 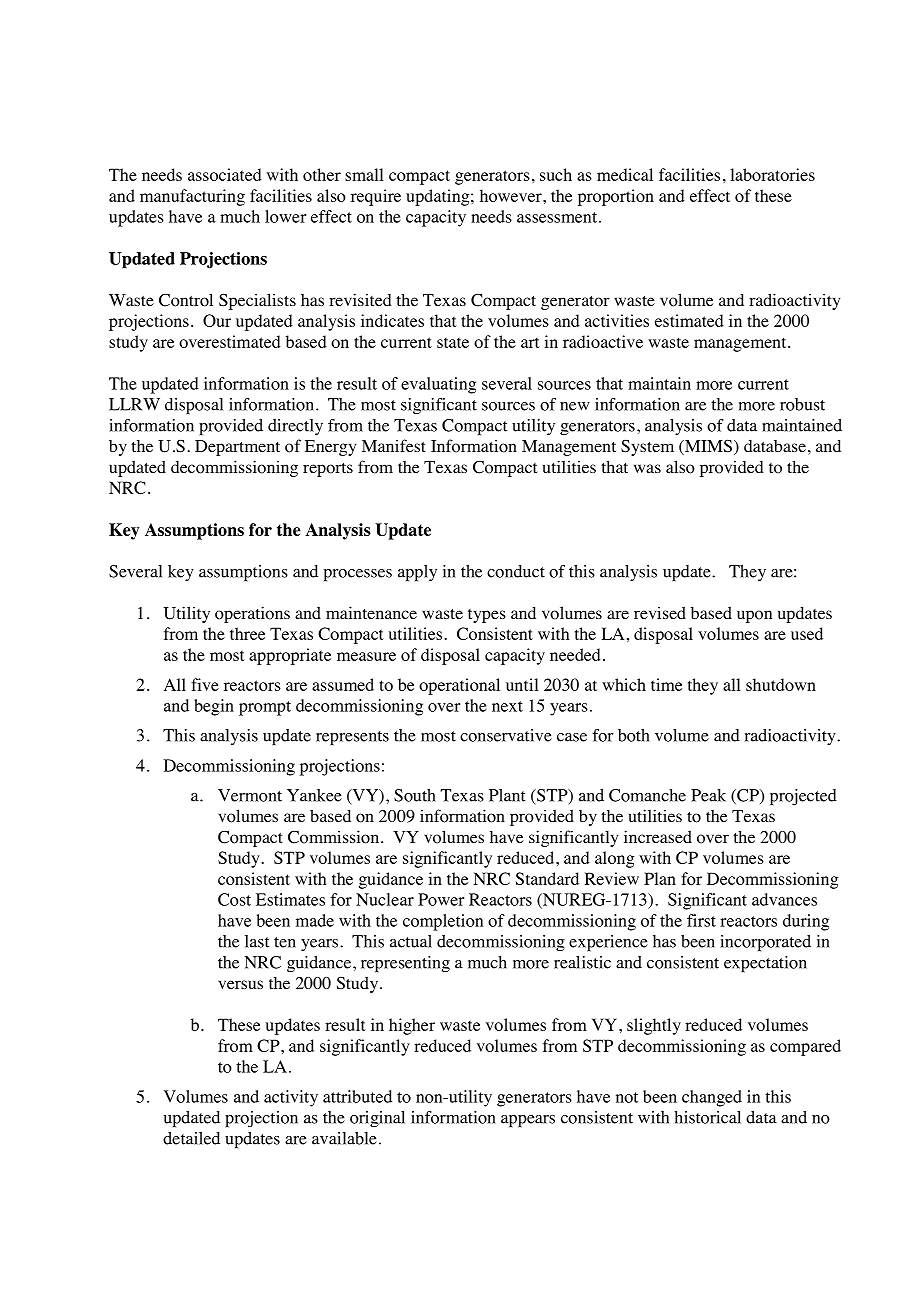 What do you see at coordinates (712, 1098) in the screenshot?
I see `changed` at bounding box center [712, 1098].
